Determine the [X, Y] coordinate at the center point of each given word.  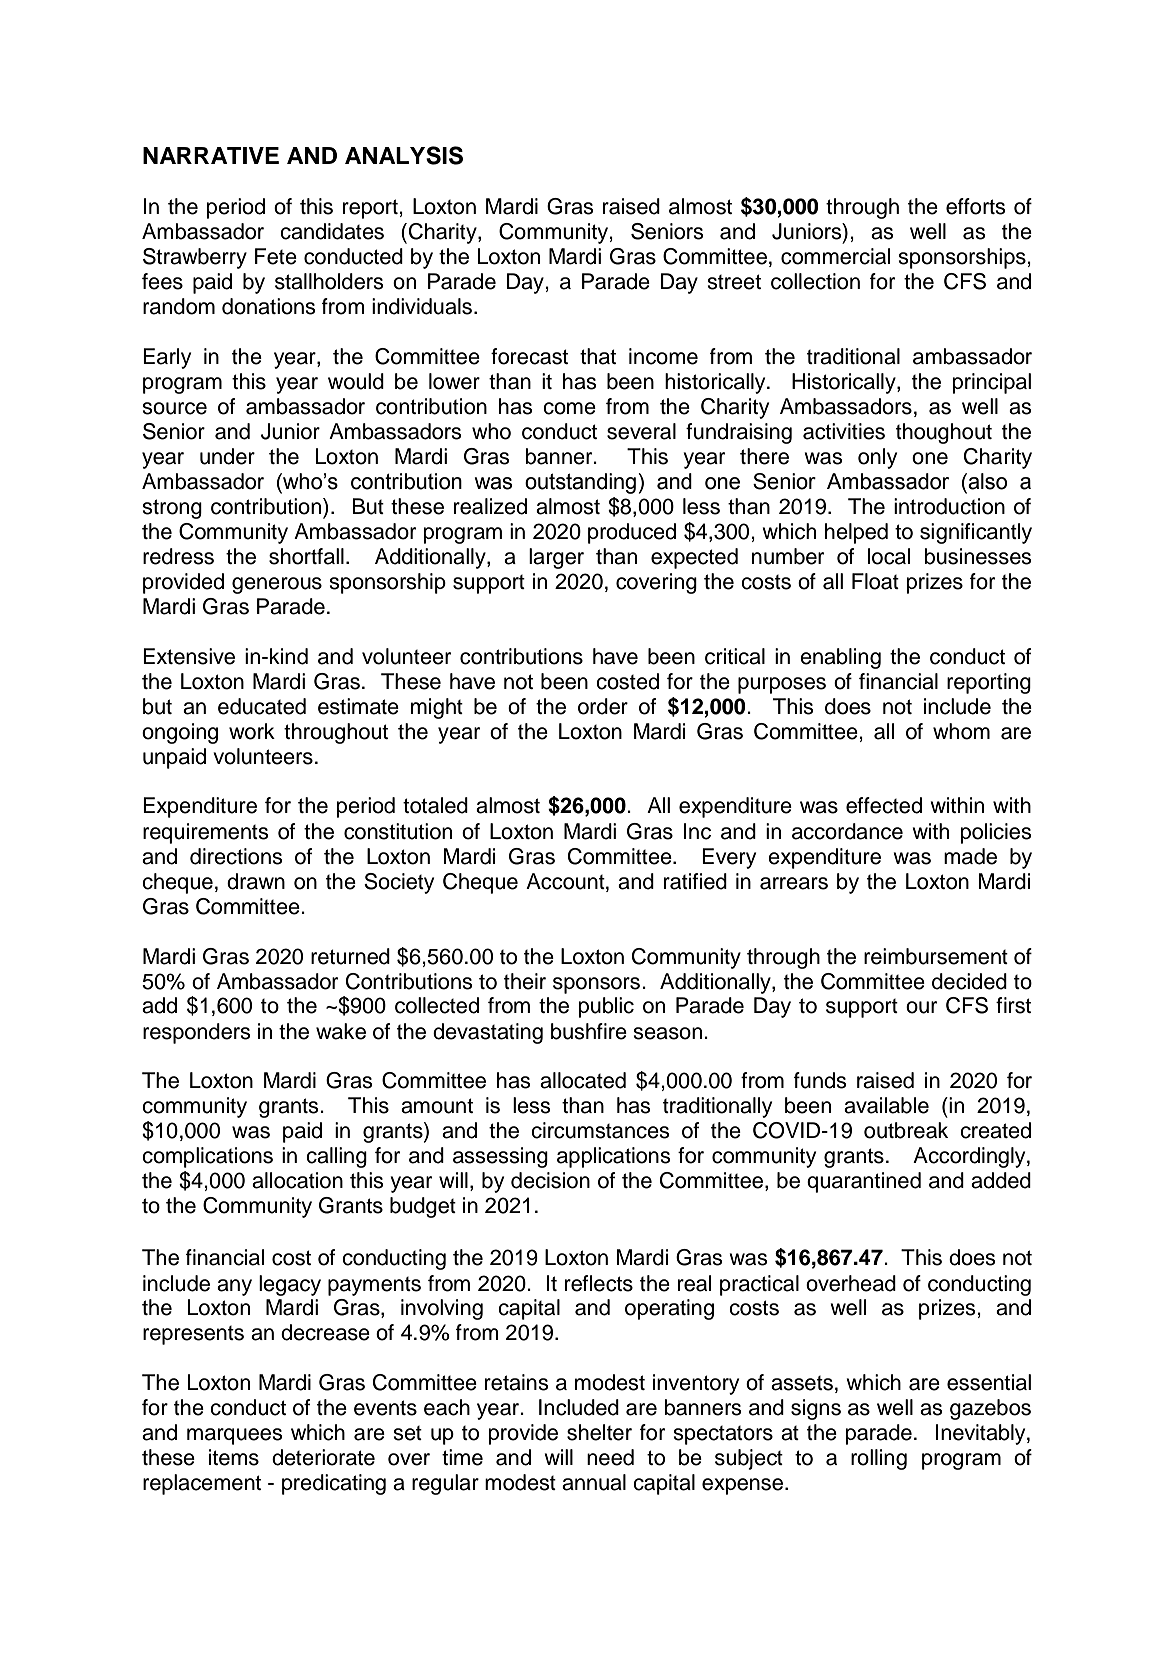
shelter [599, 1432]
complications [207, 1157]
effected [884, 805]
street [734, 282]
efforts [976, 206]
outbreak [906, 1130]
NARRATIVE [211, 155]
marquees [235, 1436]
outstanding [580, 483]
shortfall [306, 556]
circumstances [600, 1130]
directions [236, 856]
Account [566, 881]
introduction [949, 506]
